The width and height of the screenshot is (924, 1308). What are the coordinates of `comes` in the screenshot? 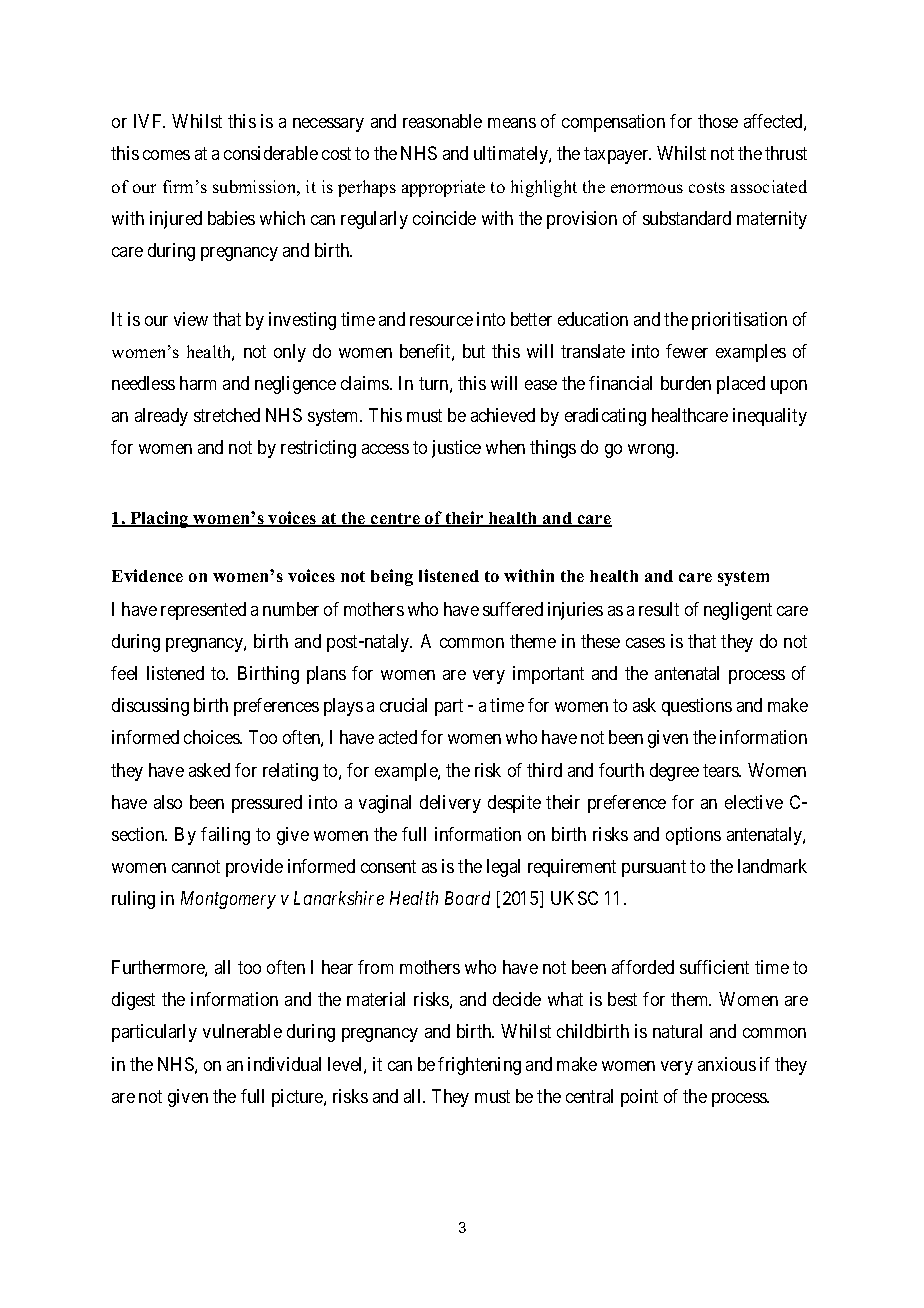 It's located at (166, 155).
